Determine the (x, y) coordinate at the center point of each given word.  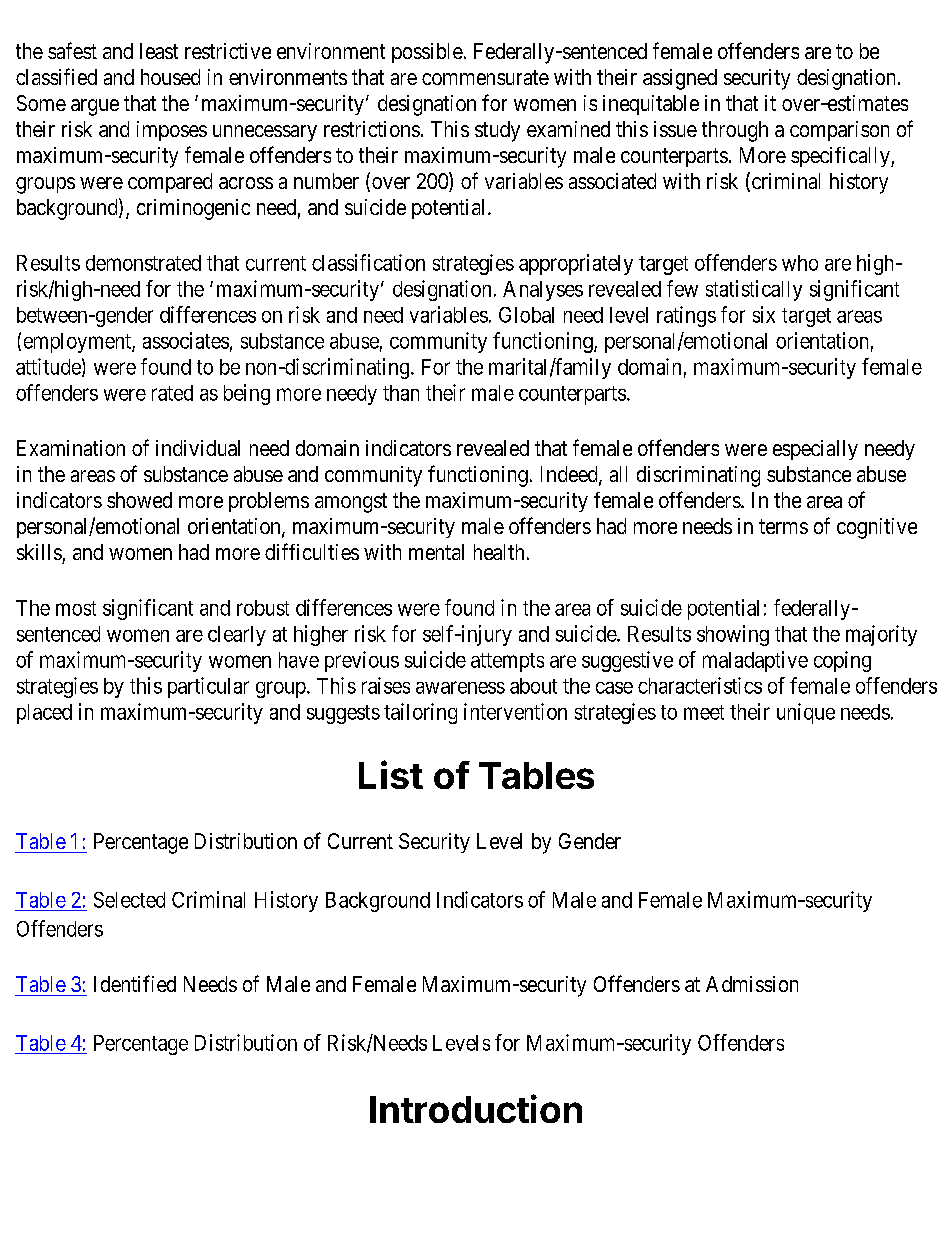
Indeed (570, 475)
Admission (752, 984)
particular (208, 687)
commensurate (485, 77)
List (391, 774)
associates (186, 340)
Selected (129, 900)
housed (170, 77)
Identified (135, 983)
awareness (460, 687)
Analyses (543, 291)
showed (139, 500)
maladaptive (755, 661)
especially (815, 450)
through (735, 131)
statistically (754, 290)
